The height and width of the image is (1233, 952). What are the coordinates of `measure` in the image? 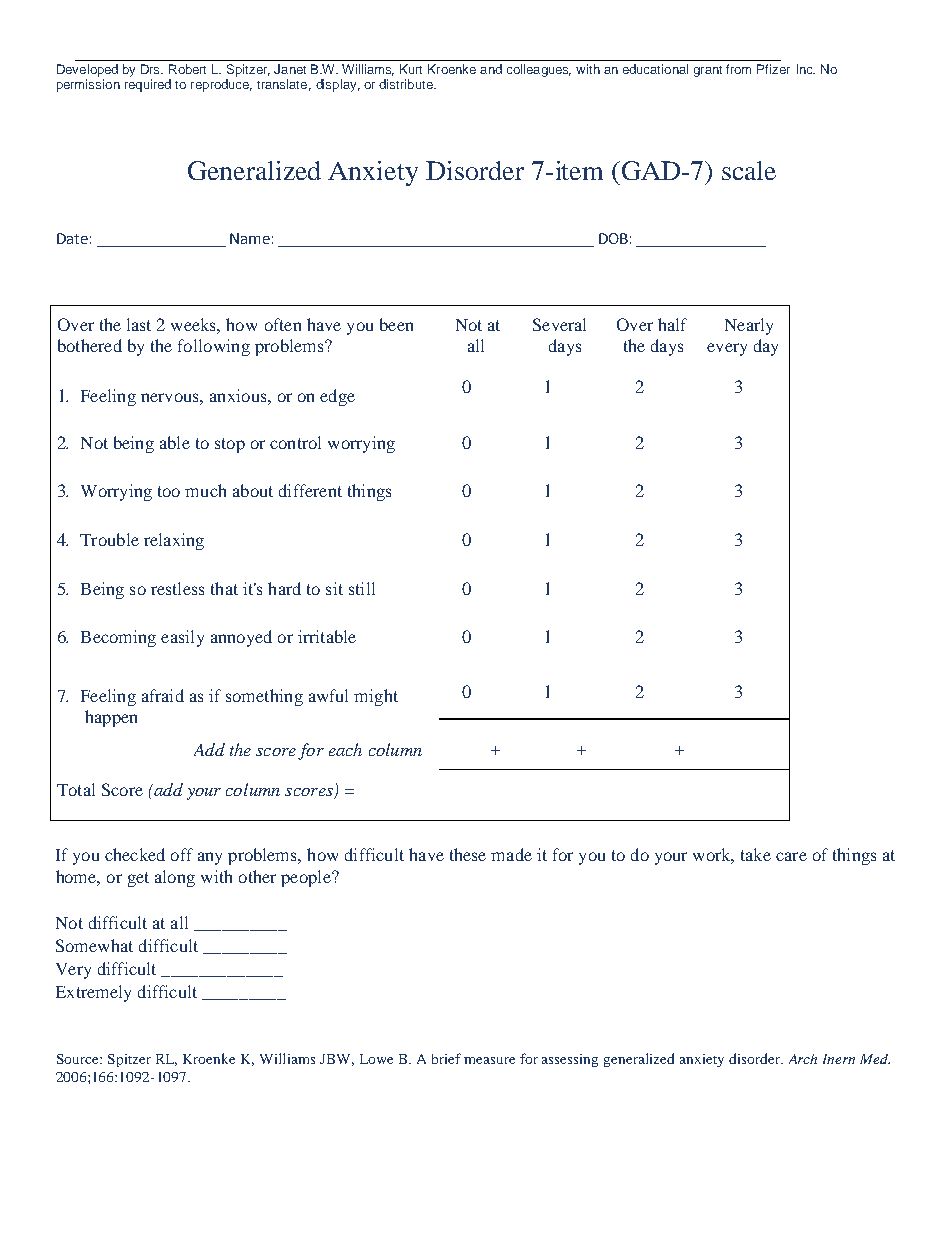 It's located at (489, 1060).
